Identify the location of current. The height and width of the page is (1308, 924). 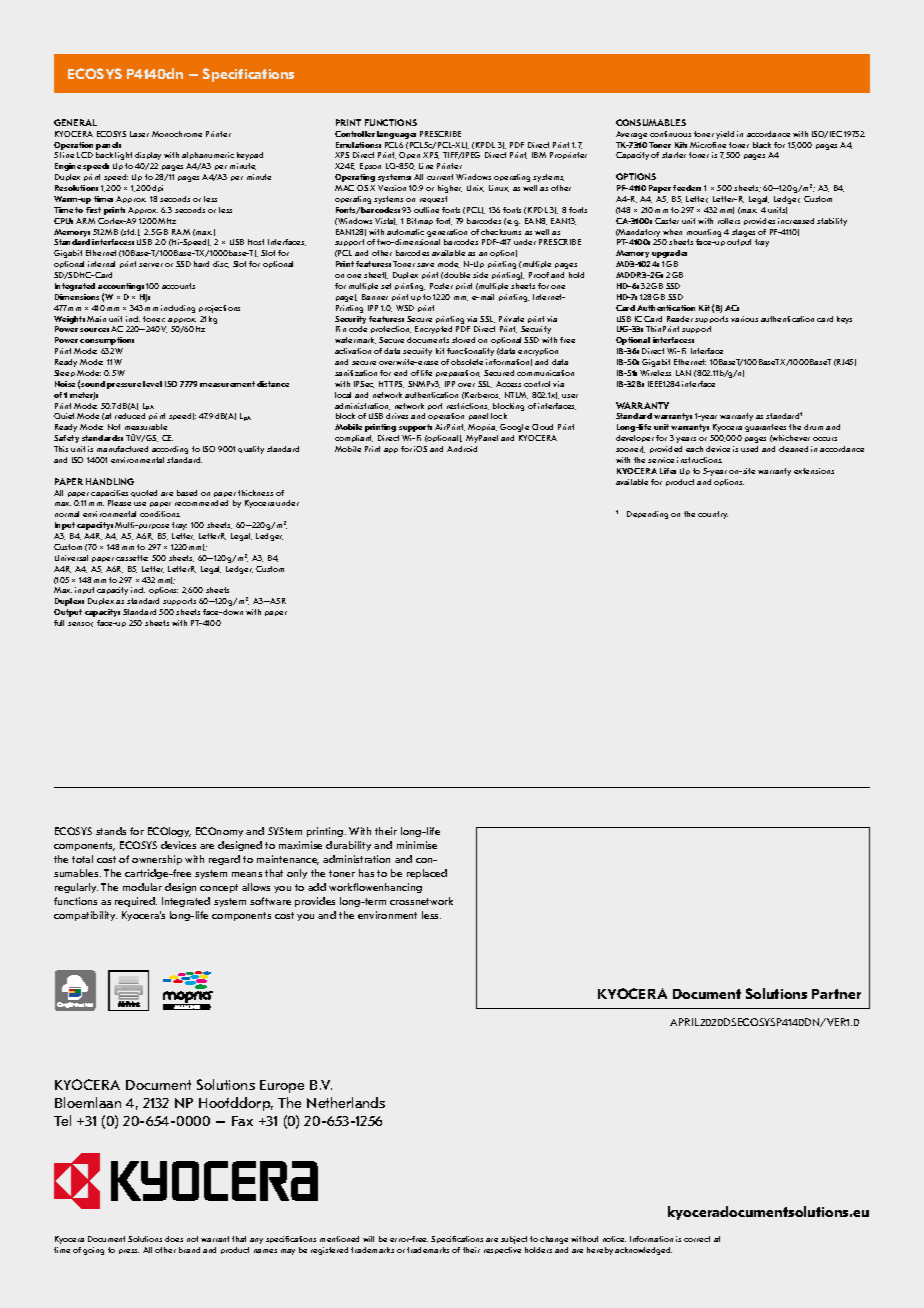
(440, 177).
